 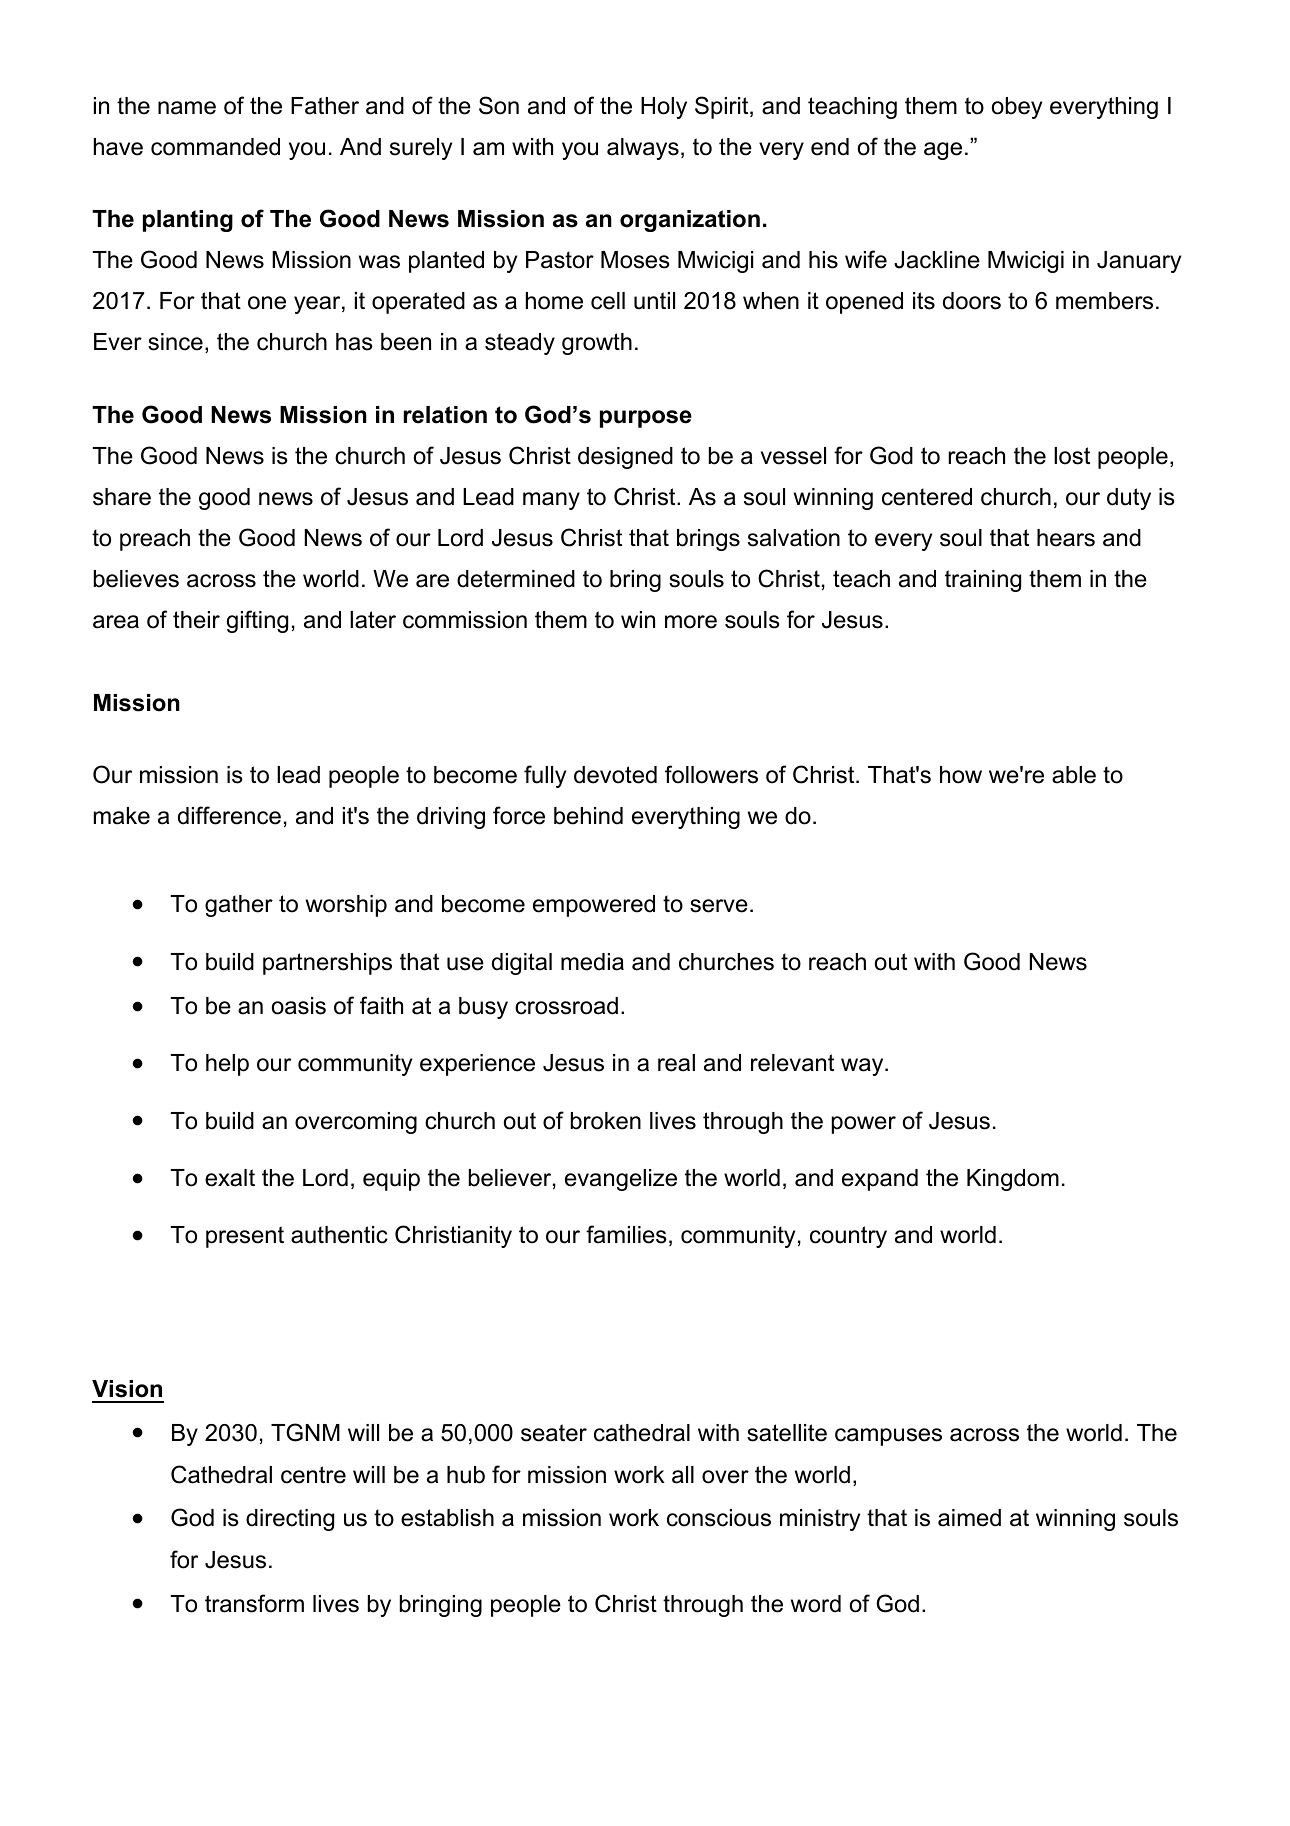 I want to click on evangelize, so click(x=621, y=1180).
